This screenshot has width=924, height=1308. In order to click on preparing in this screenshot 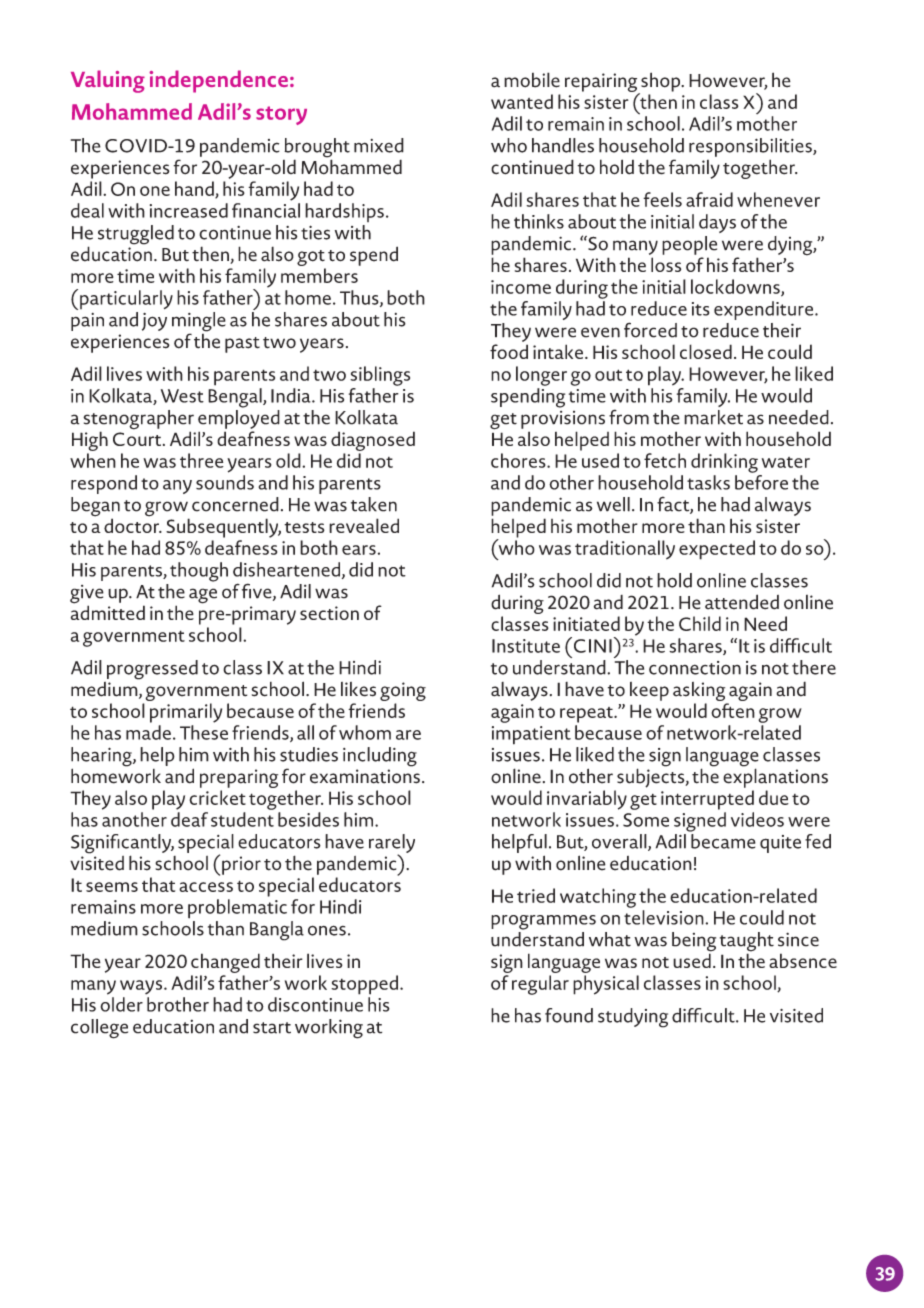, I will do `click(239, 780)`.
